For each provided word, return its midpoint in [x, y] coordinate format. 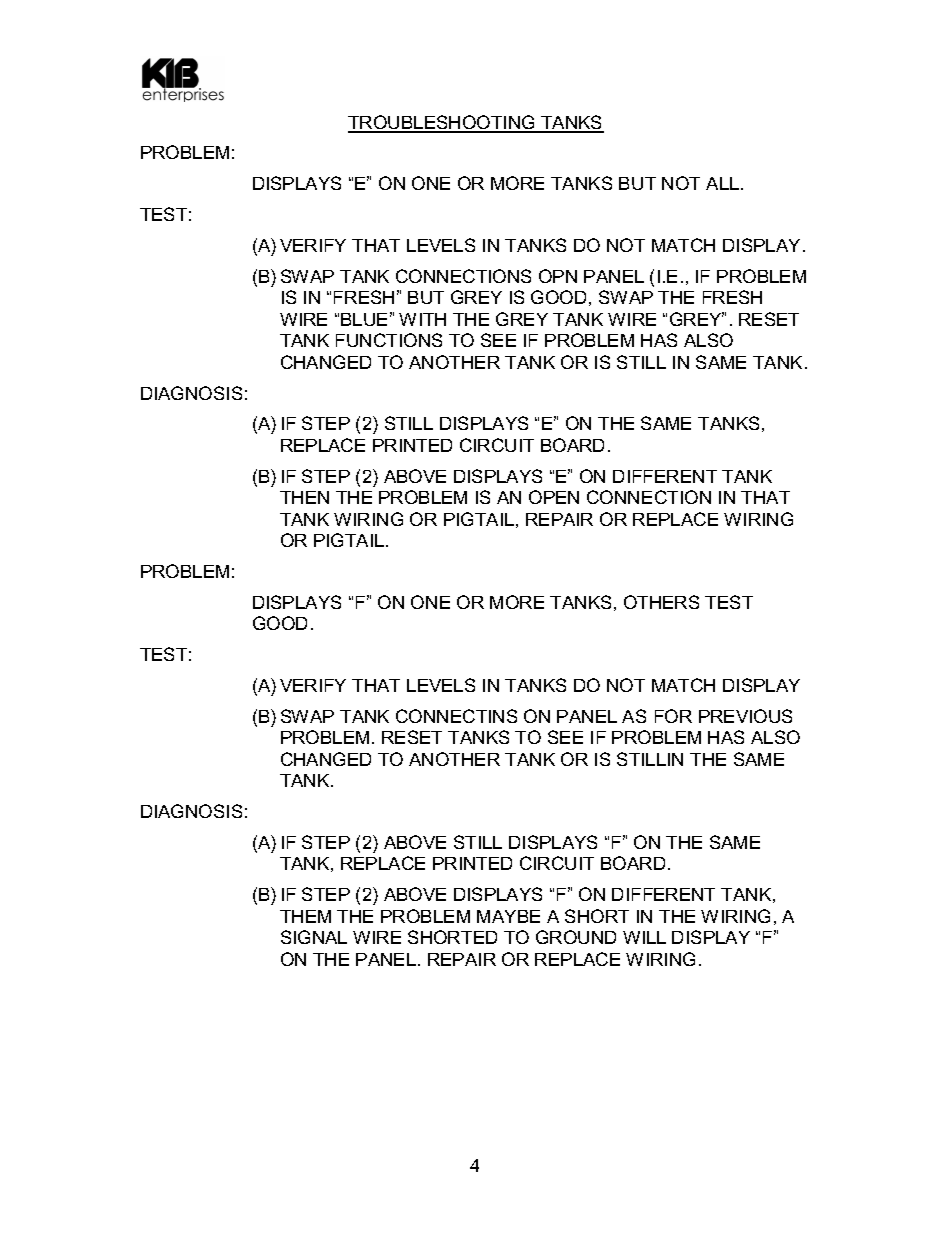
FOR [673, 716]
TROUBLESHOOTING [442, 123]
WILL [644, 937]
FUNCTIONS [389, 340]
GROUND [576, 937]
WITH [422, 319]
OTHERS [661, 602]
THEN [304, 497]
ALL [724, 183]
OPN [558, 276]
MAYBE [508, 916]
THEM [305, 916]
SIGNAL [314, 937]
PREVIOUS [745, 716]
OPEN [554, 497]
